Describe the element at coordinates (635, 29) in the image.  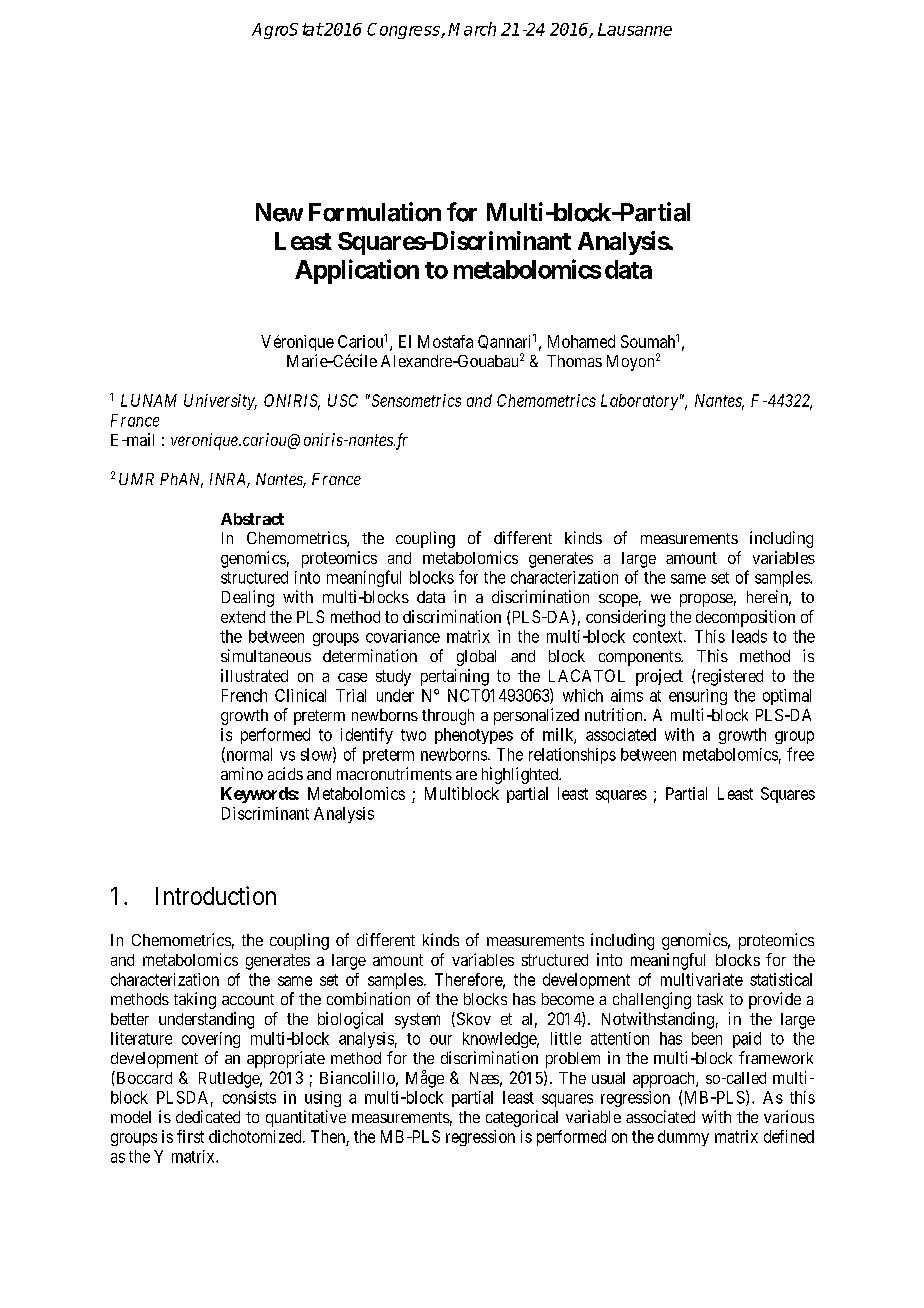
I see `Lausanne` at that location.
